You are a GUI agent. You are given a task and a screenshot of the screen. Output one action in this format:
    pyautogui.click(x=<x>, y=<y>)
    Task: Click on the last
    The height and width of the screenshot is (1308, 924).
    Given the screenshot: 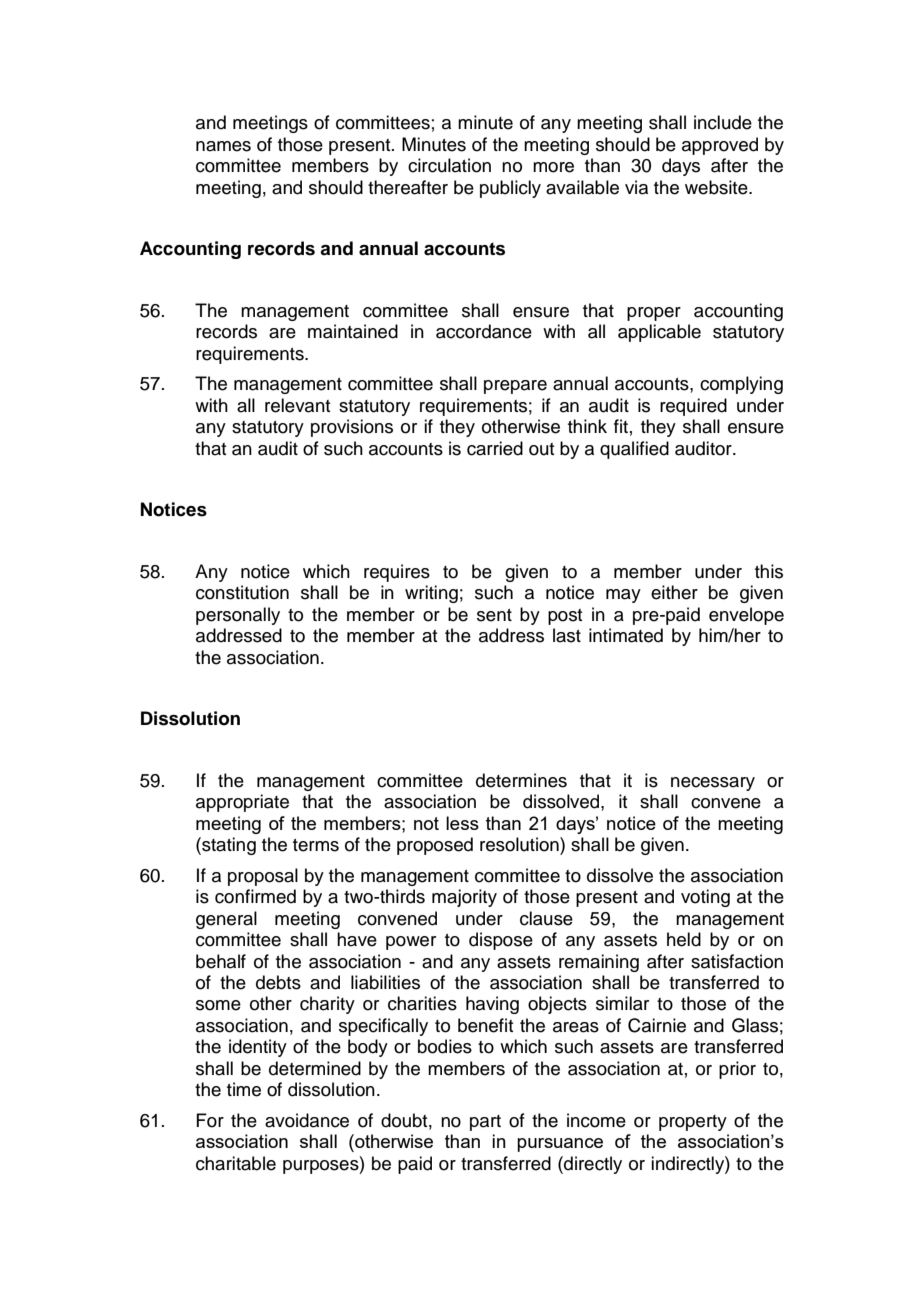 What is the action you would take?
    pyautogui.click(x=567, y=635)
